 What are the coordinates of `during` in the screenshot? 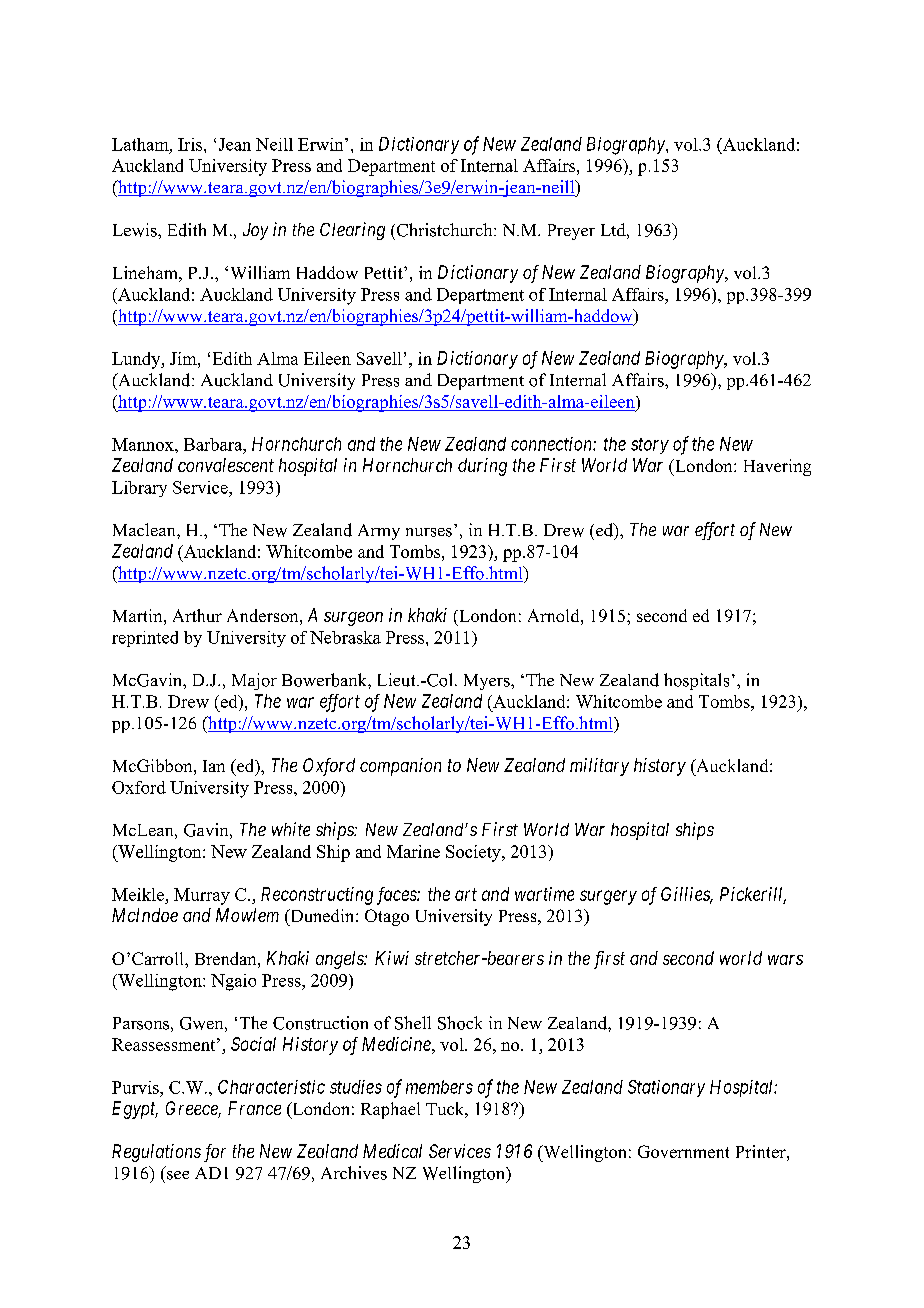 It's located at (482, 467).
